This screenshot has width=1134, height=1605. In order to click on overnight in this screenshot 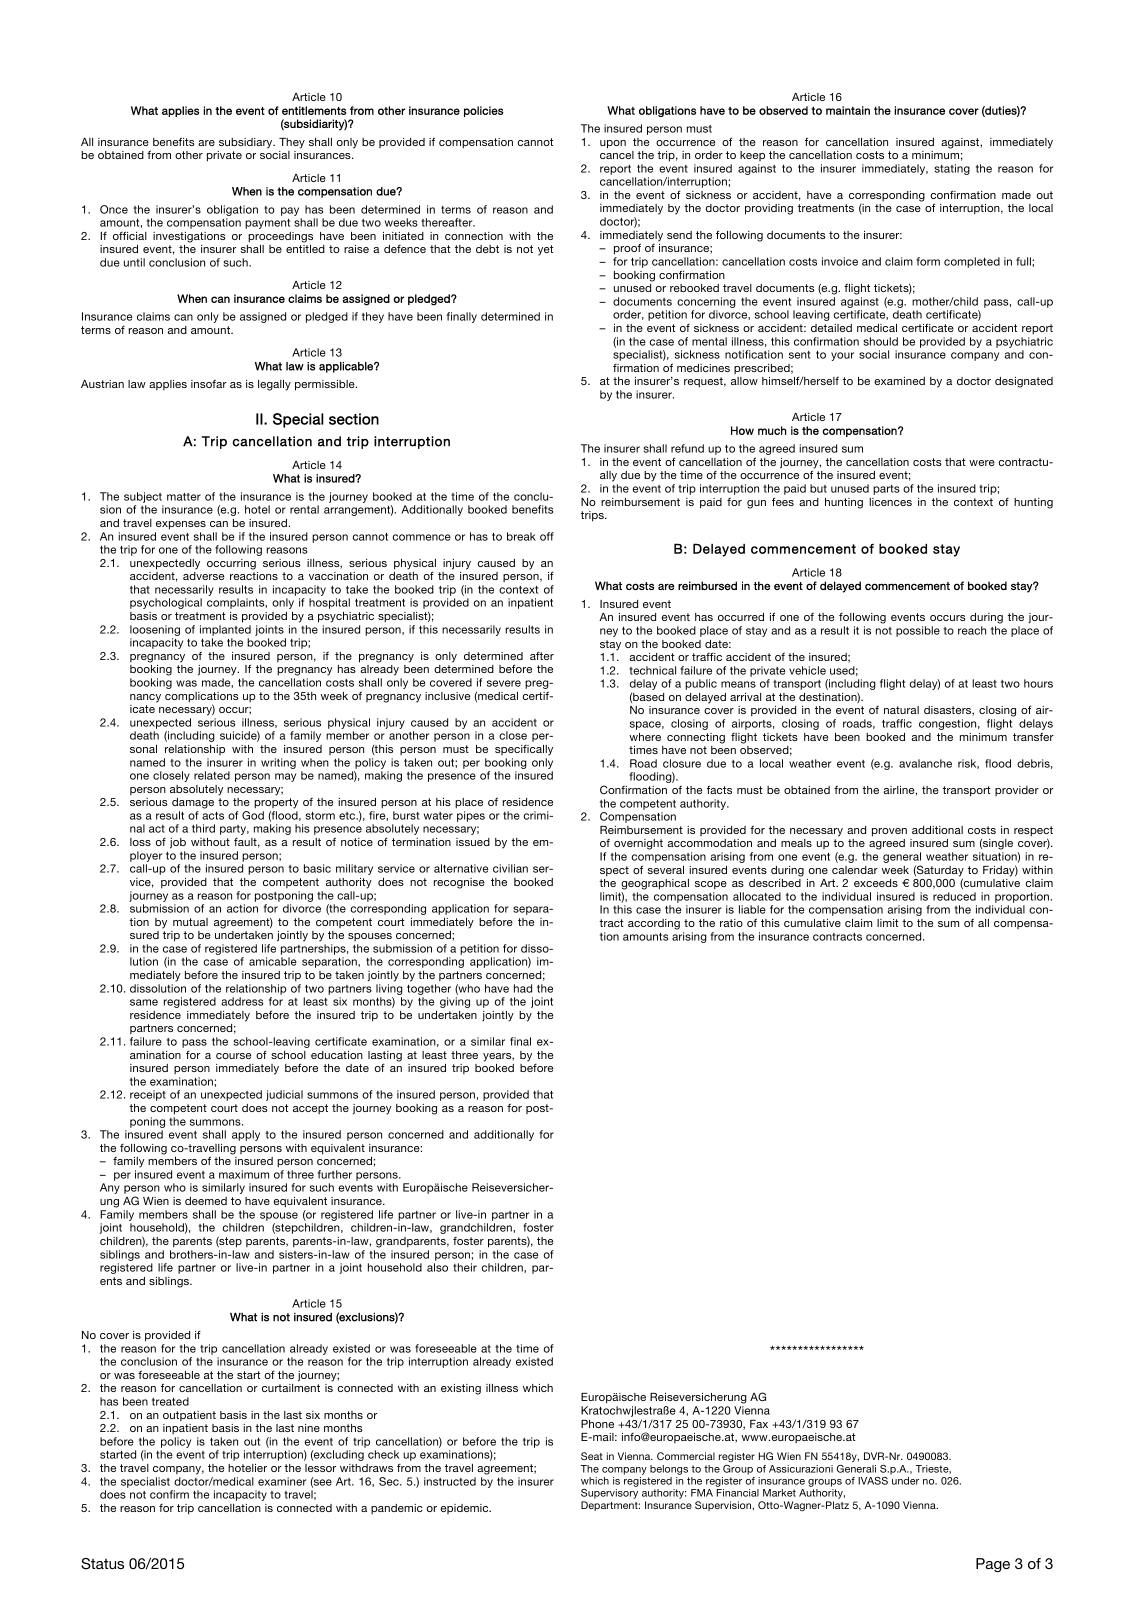, I will do `click(638, 844)`.
